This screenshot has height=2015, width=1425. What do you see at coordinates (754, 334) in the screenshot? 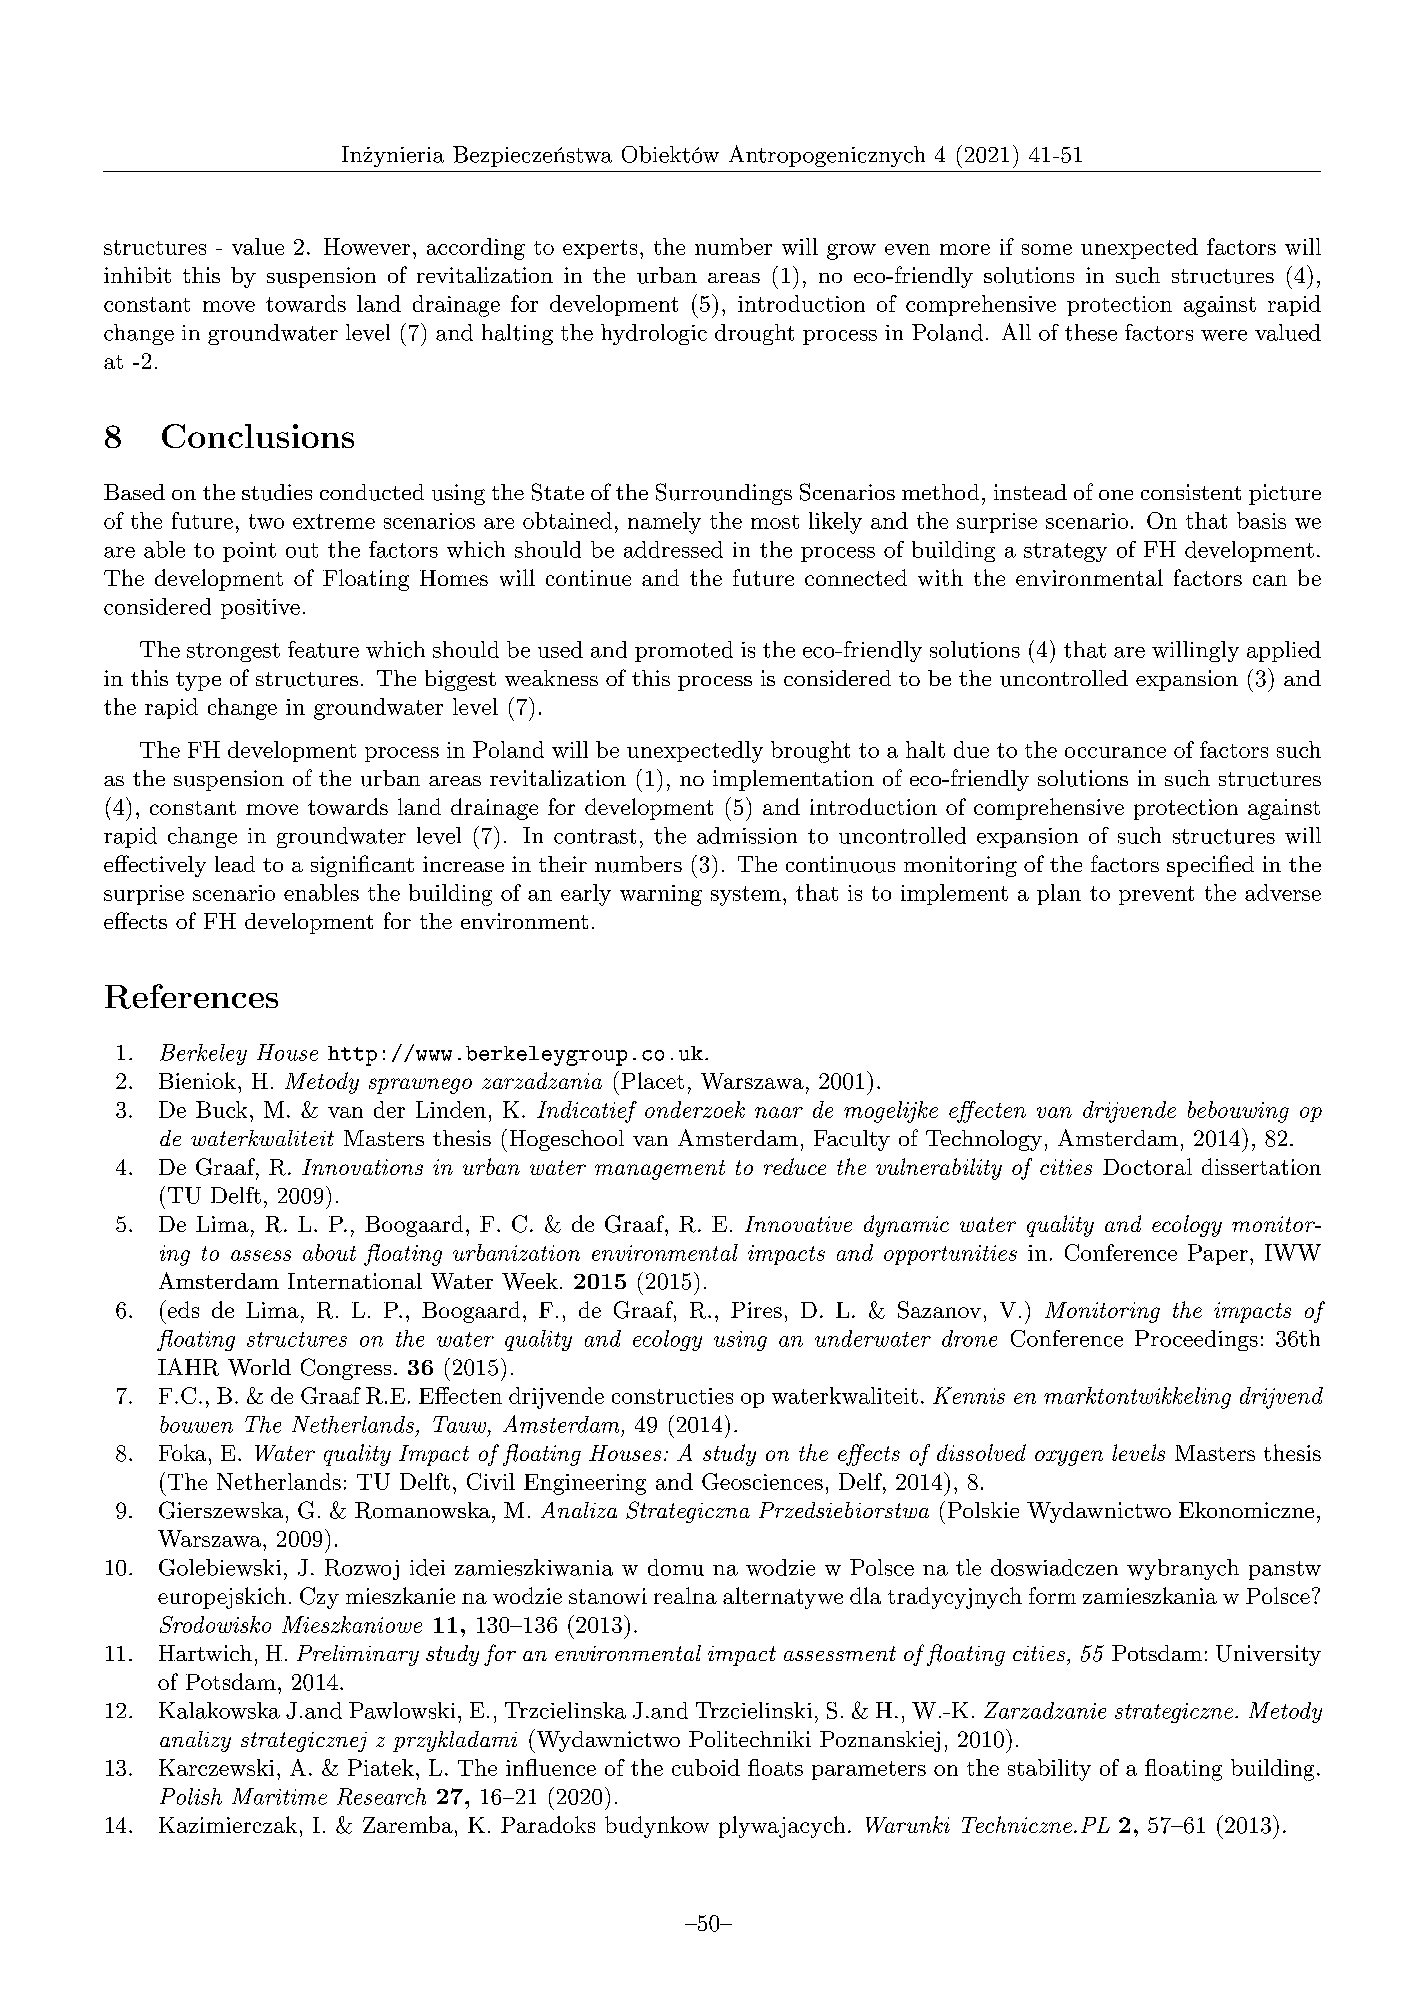
I see `drought` at bounding box center [754, 334].
